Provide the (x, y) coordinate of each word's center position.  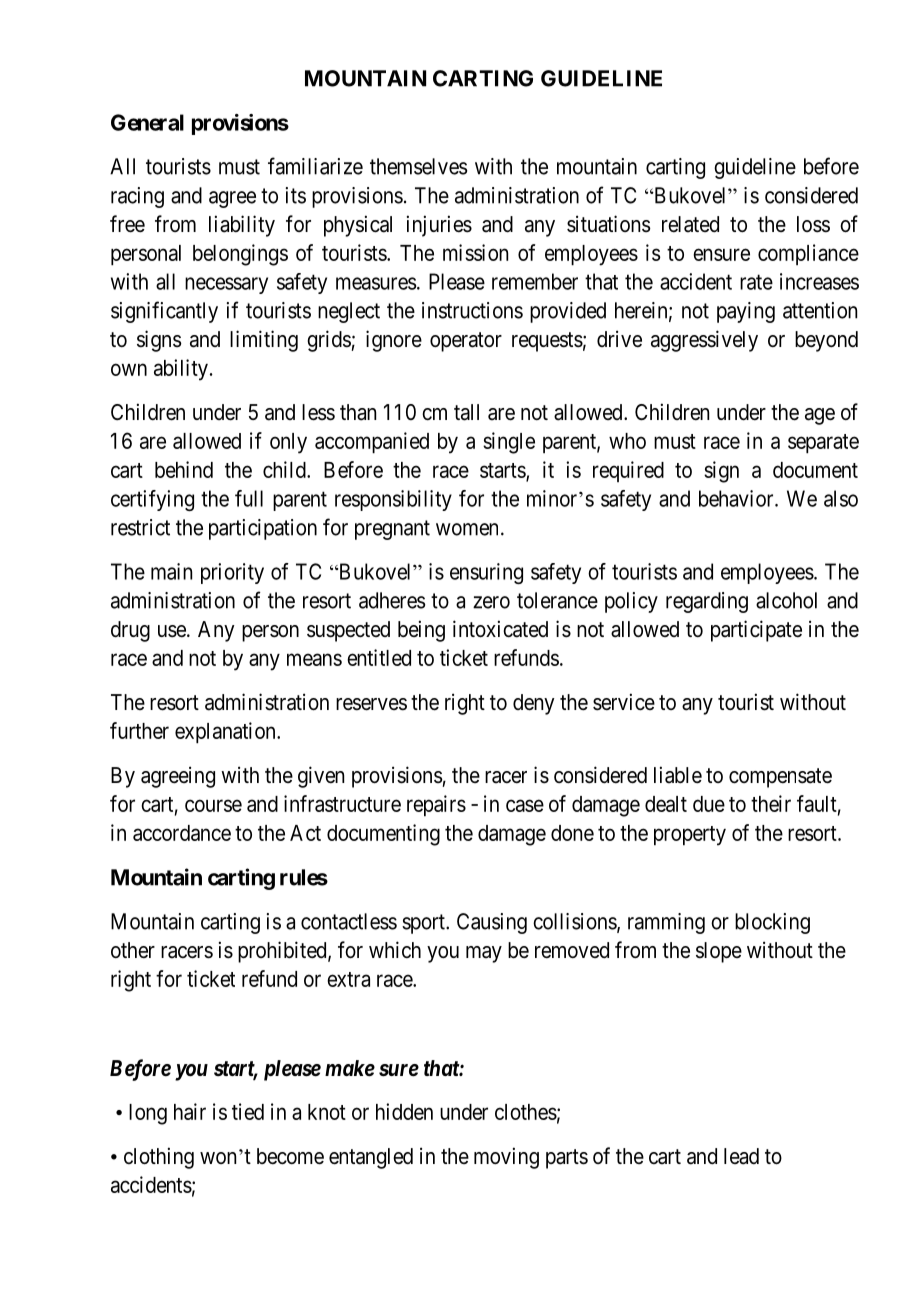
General (147, 122)
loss (813, 224)
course (213, 805)
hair (190, 1111)
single (509, 443)
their (771, 803)
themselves (418, 166)
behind (184, 469)
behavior (737, 498)
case (525, 805)
